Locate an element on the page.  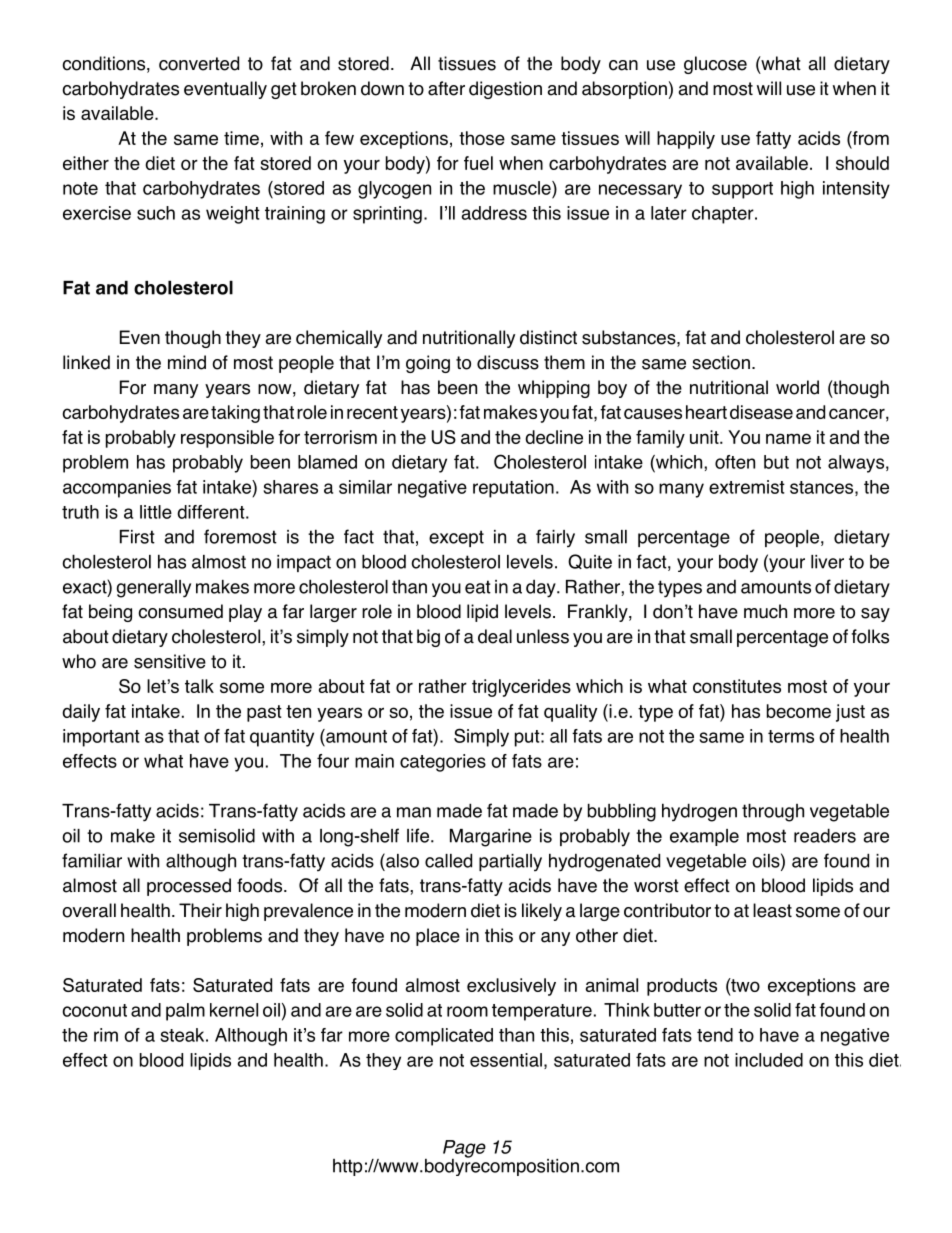
become is located at coordinates (799, 711).
